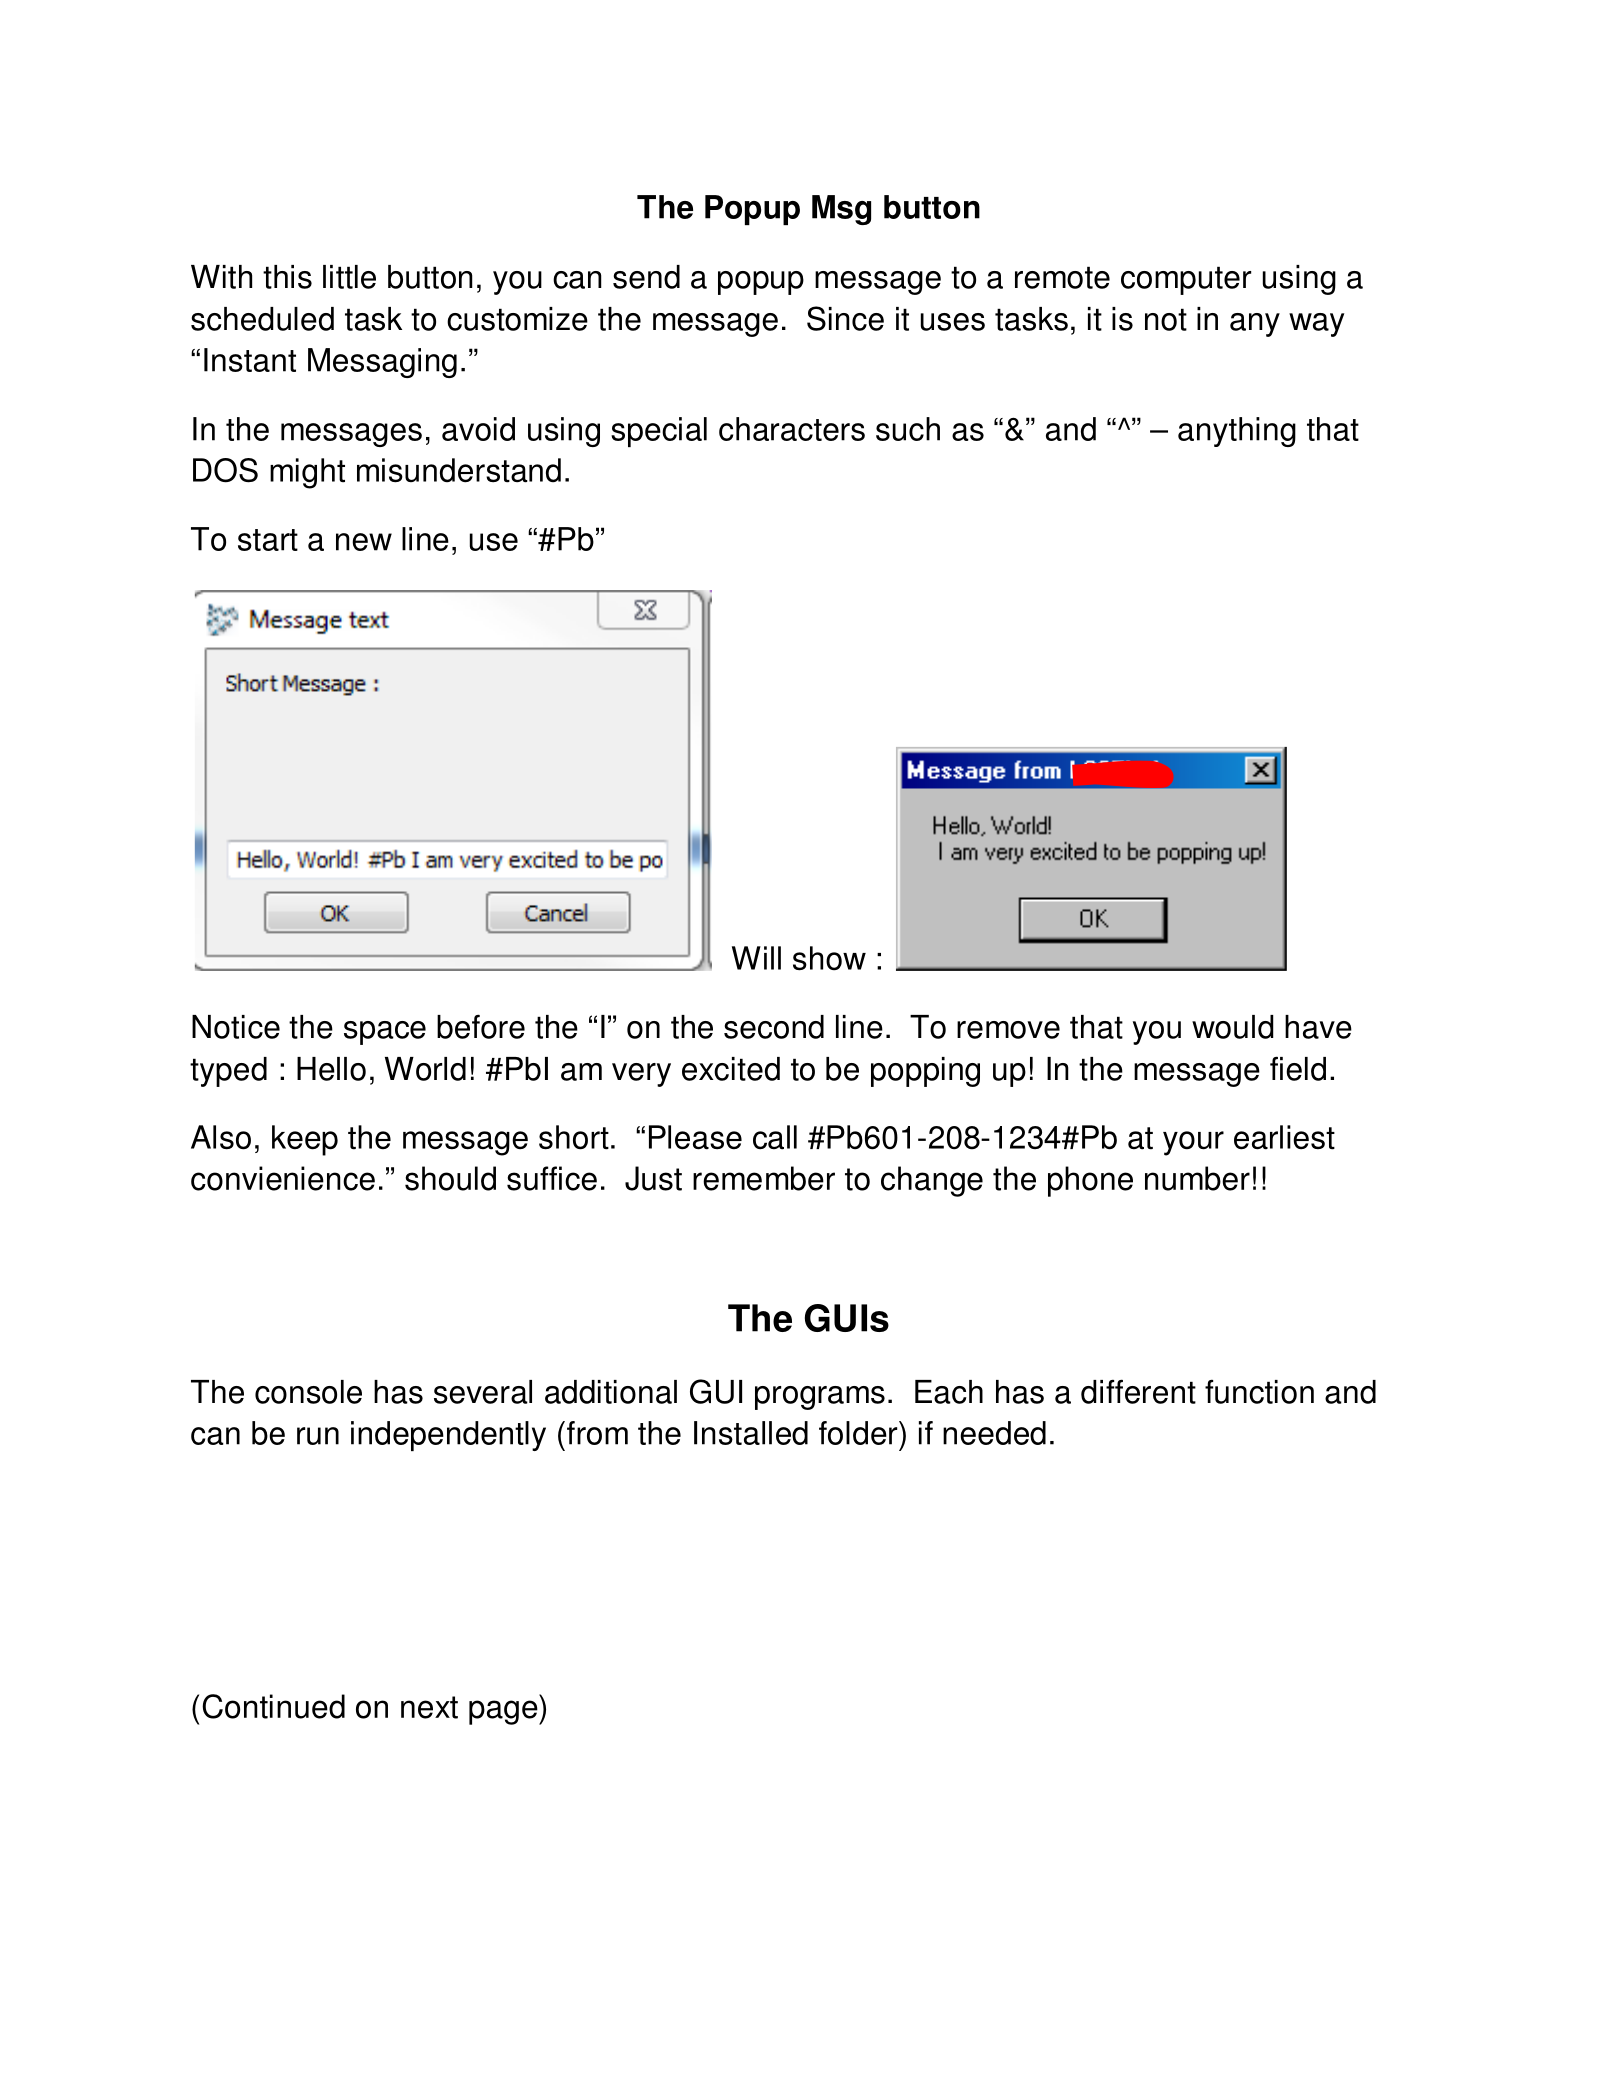 The image size is (1618, 2094). Describe the element at coordinates (429, 1707) in the page. I see `next` at that location.
